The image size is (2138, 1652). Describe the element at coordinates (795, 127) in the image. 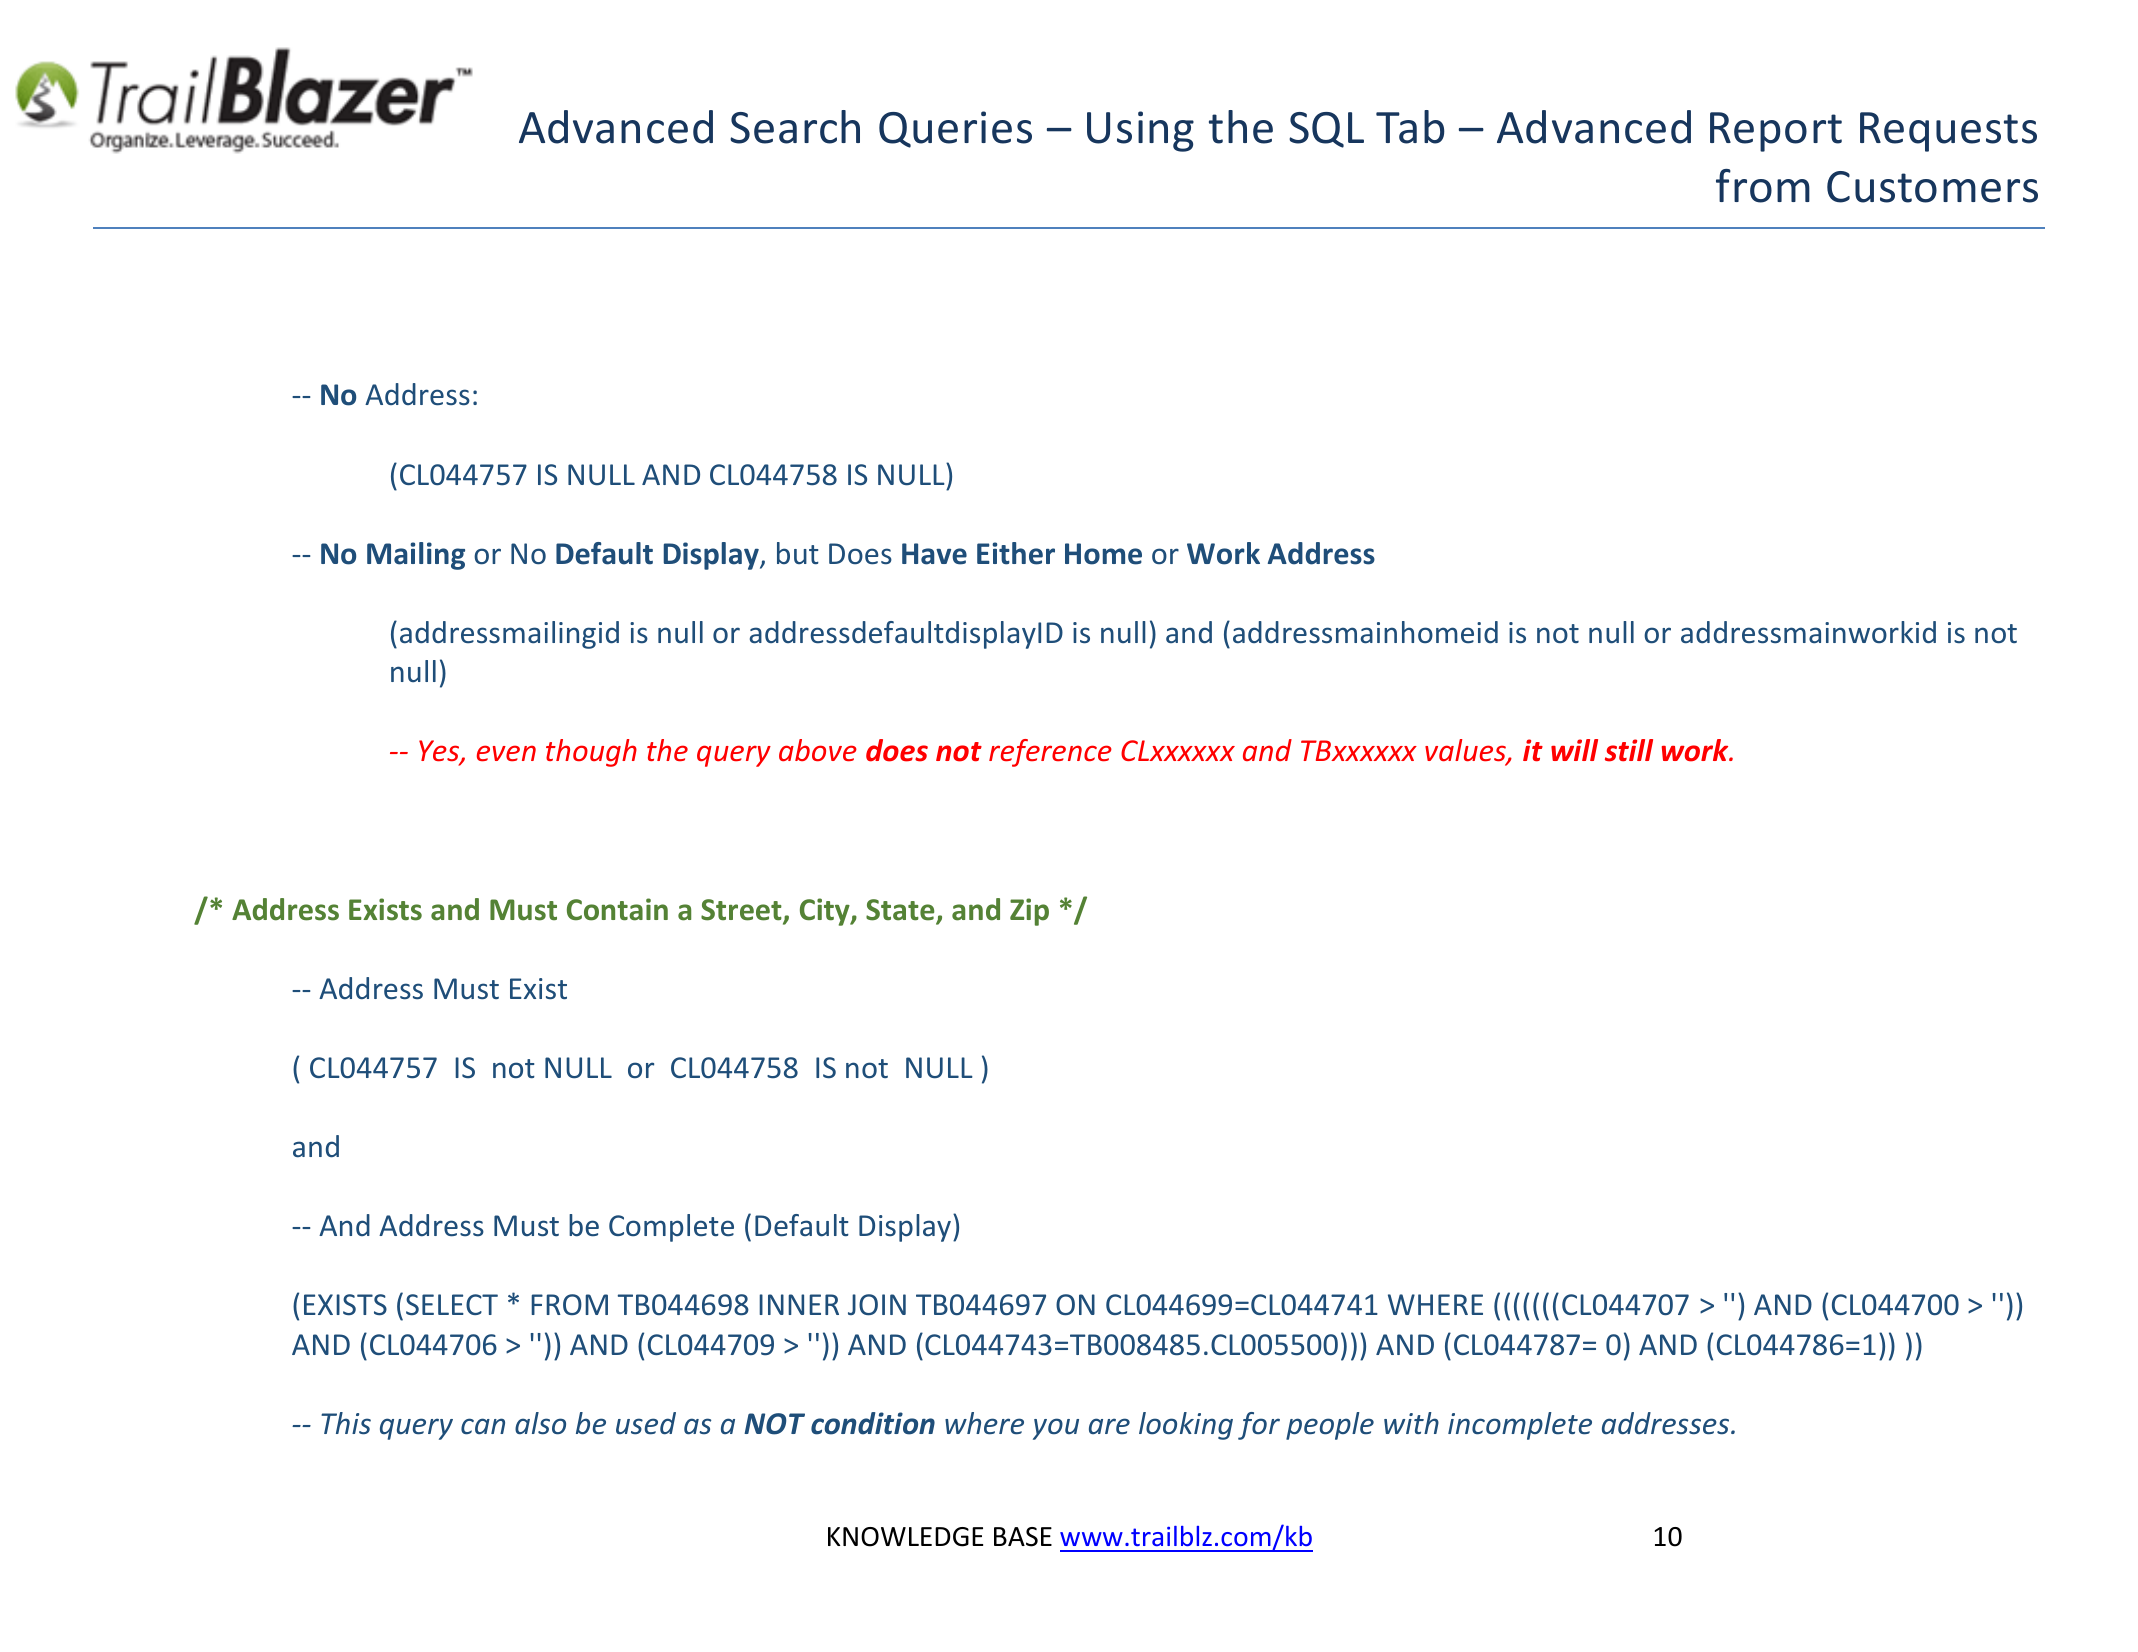

I see `Search` at that location.
